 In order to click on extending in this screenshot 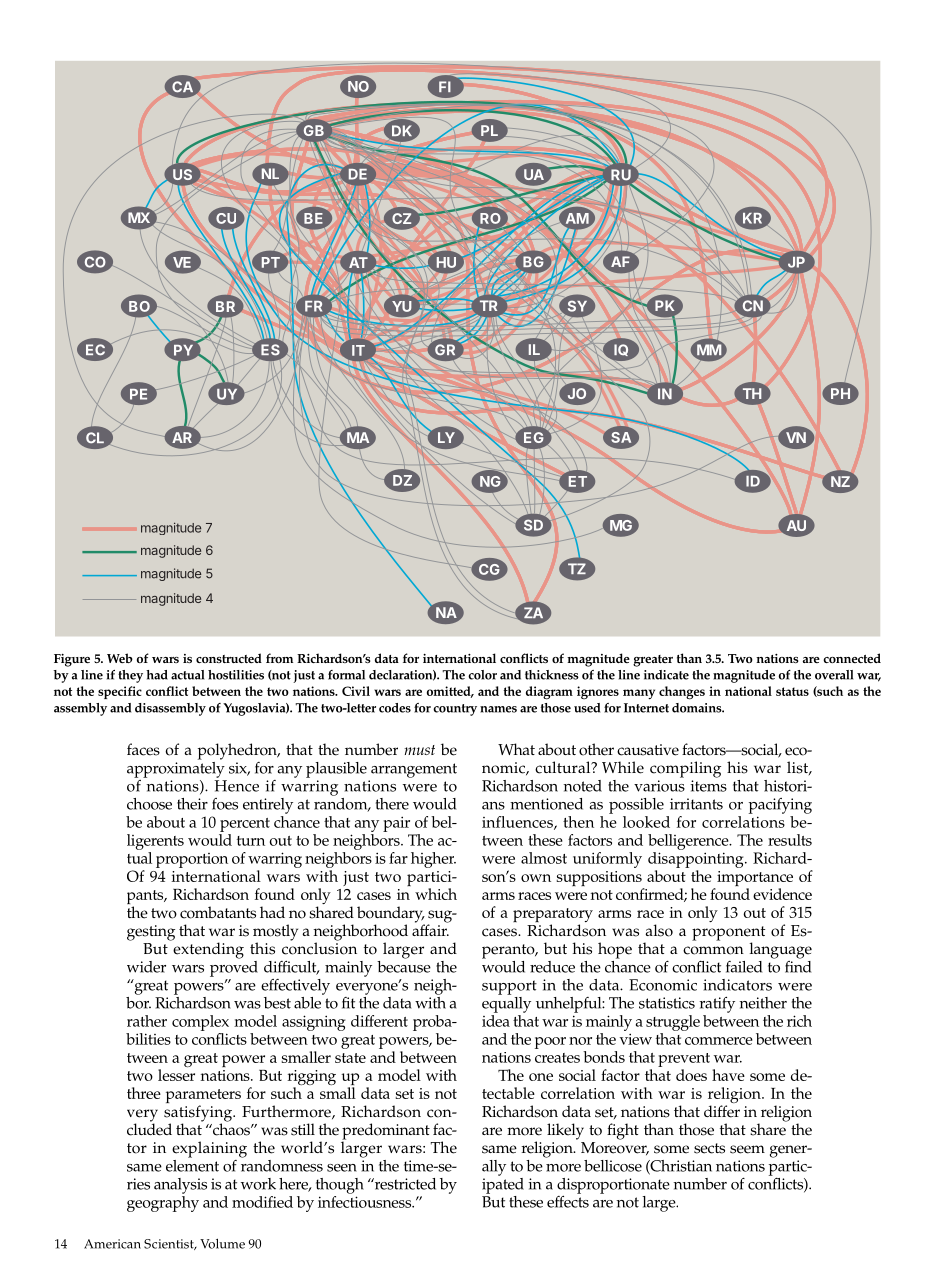, I will do `click(207, 949)`.
